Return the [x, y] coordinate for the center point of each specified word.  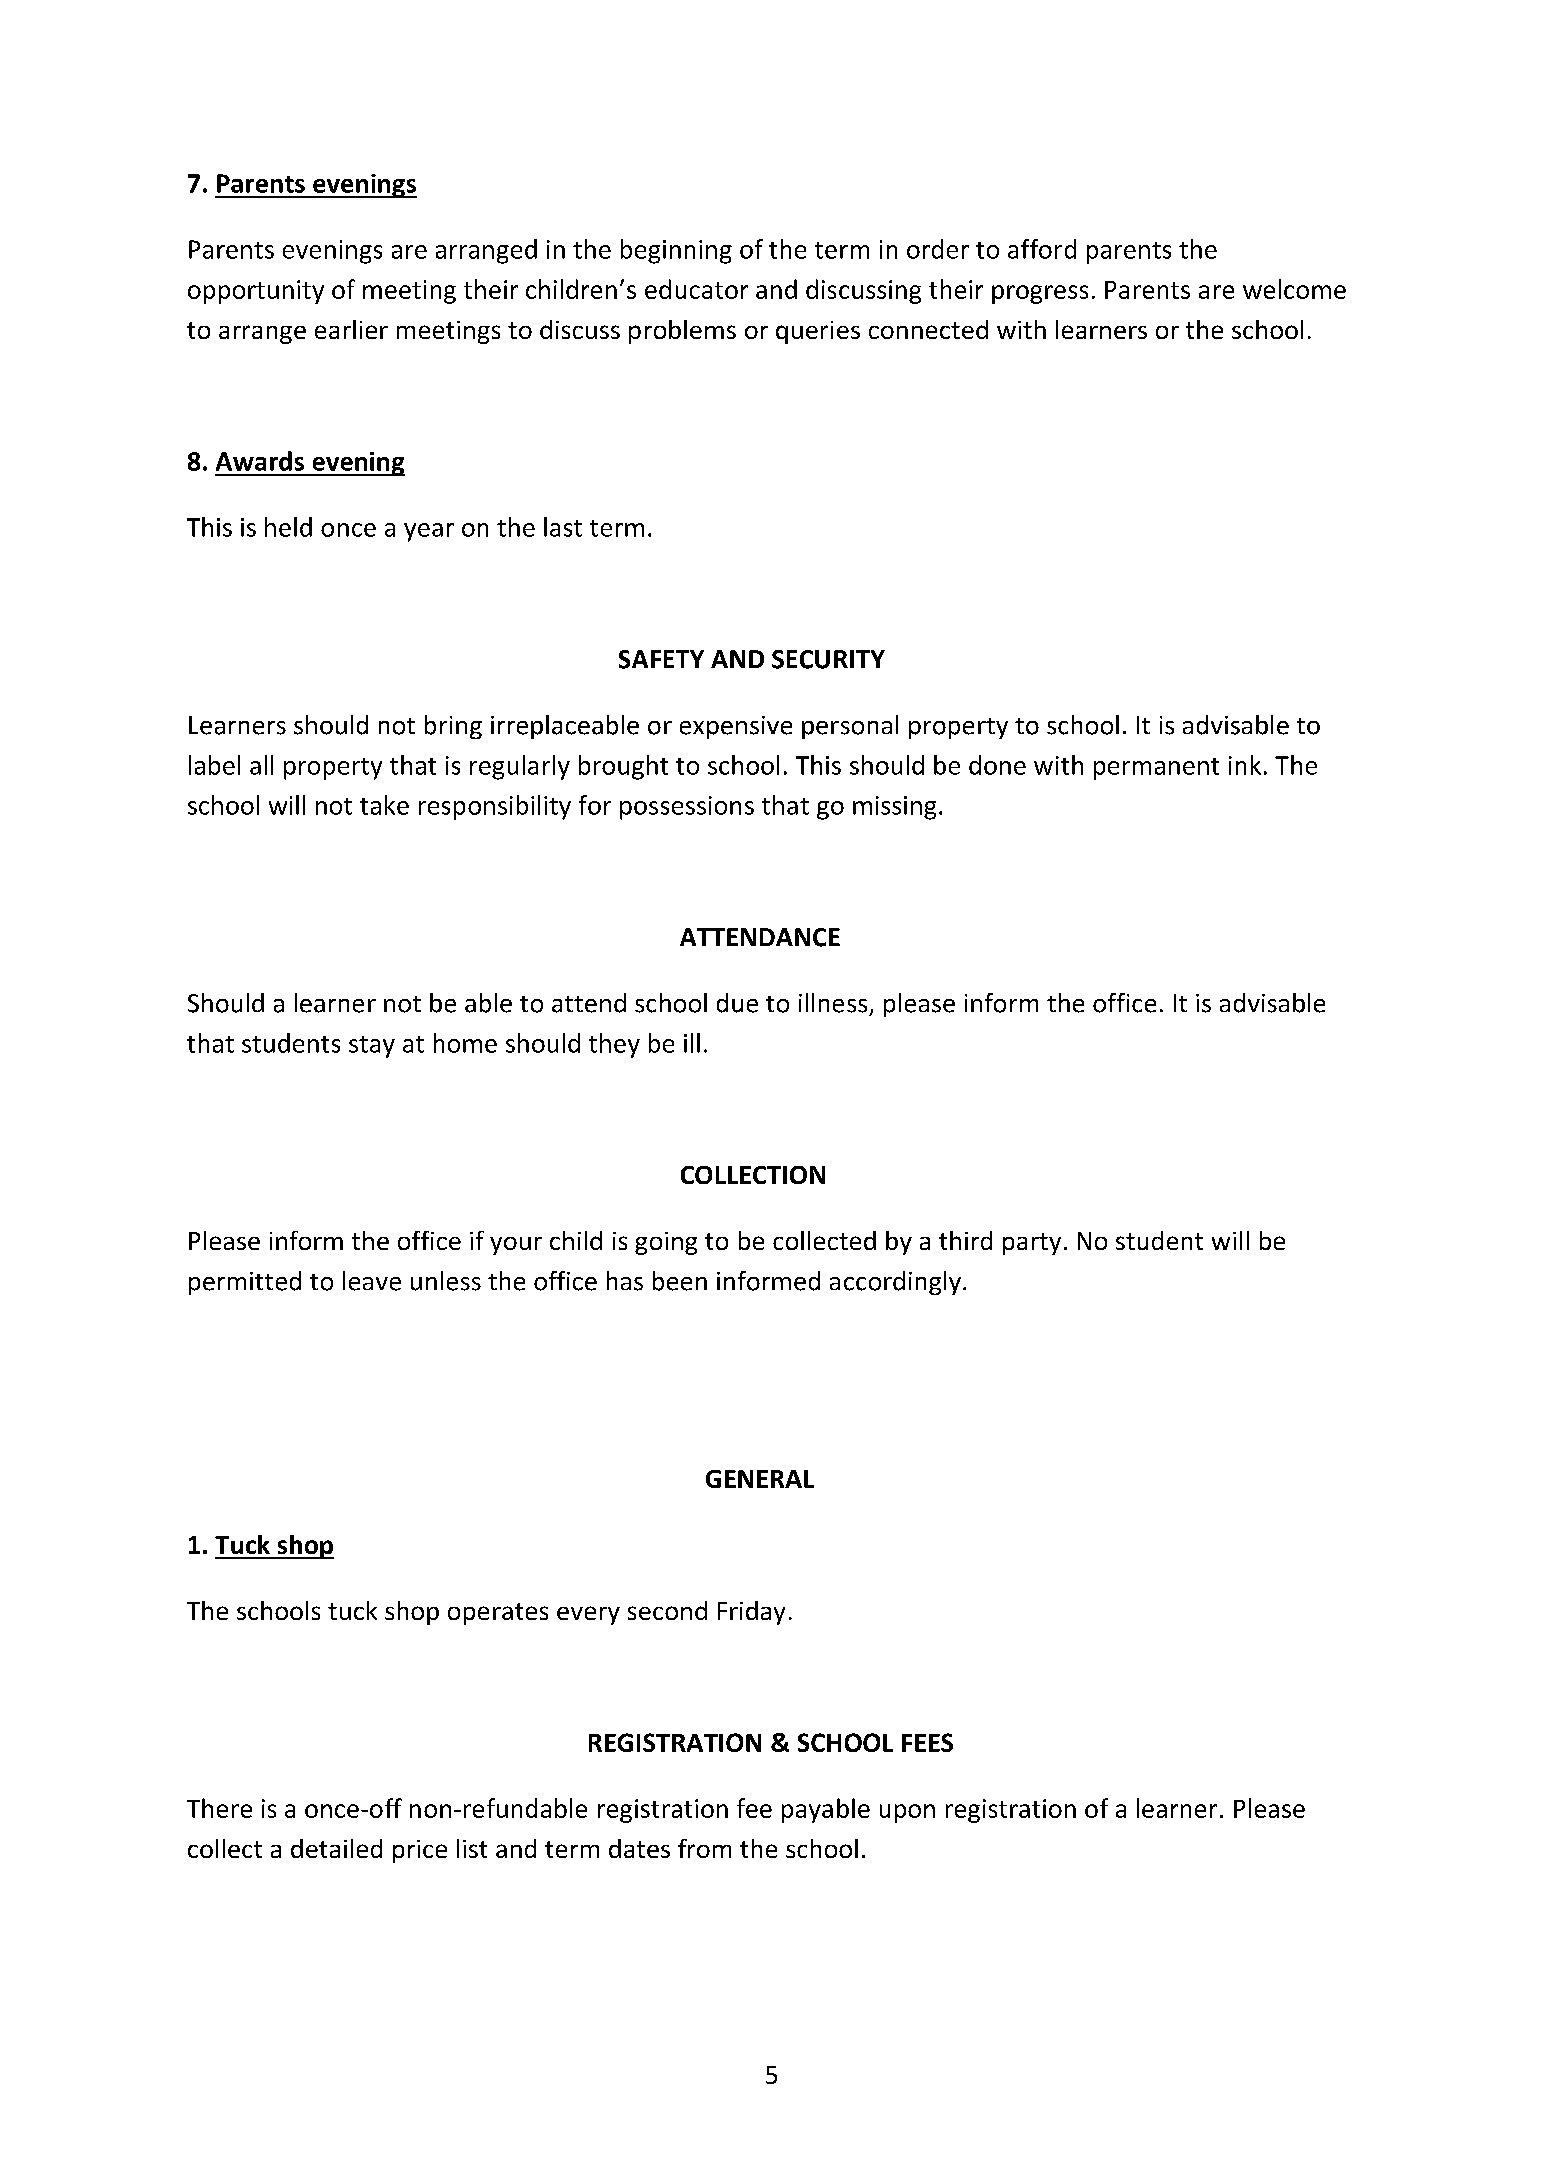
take [384, 805]
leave [372, 1281]
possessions [687, 808]
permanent [1156, 769]
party [1032, 1244]
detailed [336, 1848]
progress [1040, 294]
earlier [351, 329]
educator [696, 289]
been [680, 1281]
